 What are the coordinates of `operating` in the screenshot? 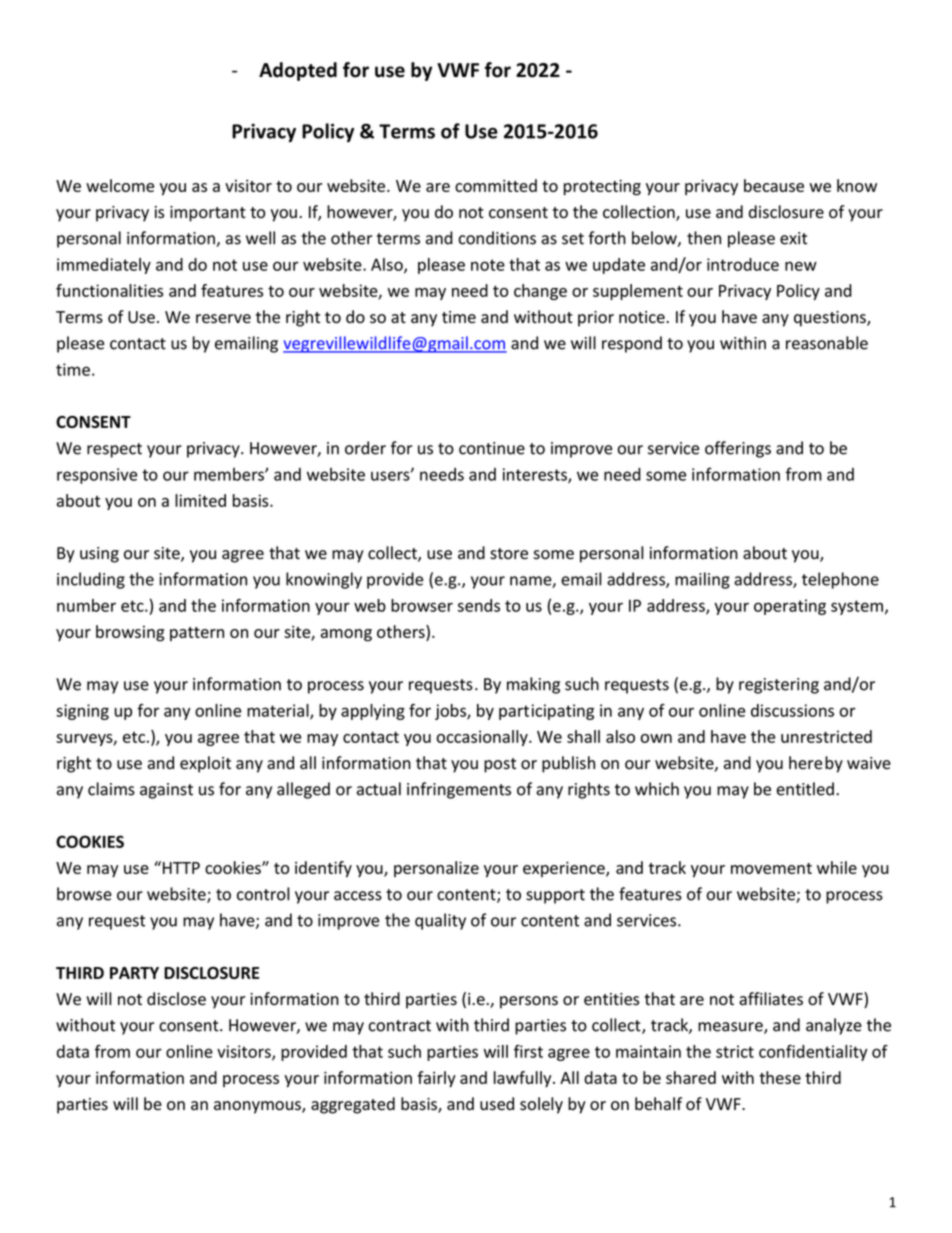 It's located at (790, 607).
